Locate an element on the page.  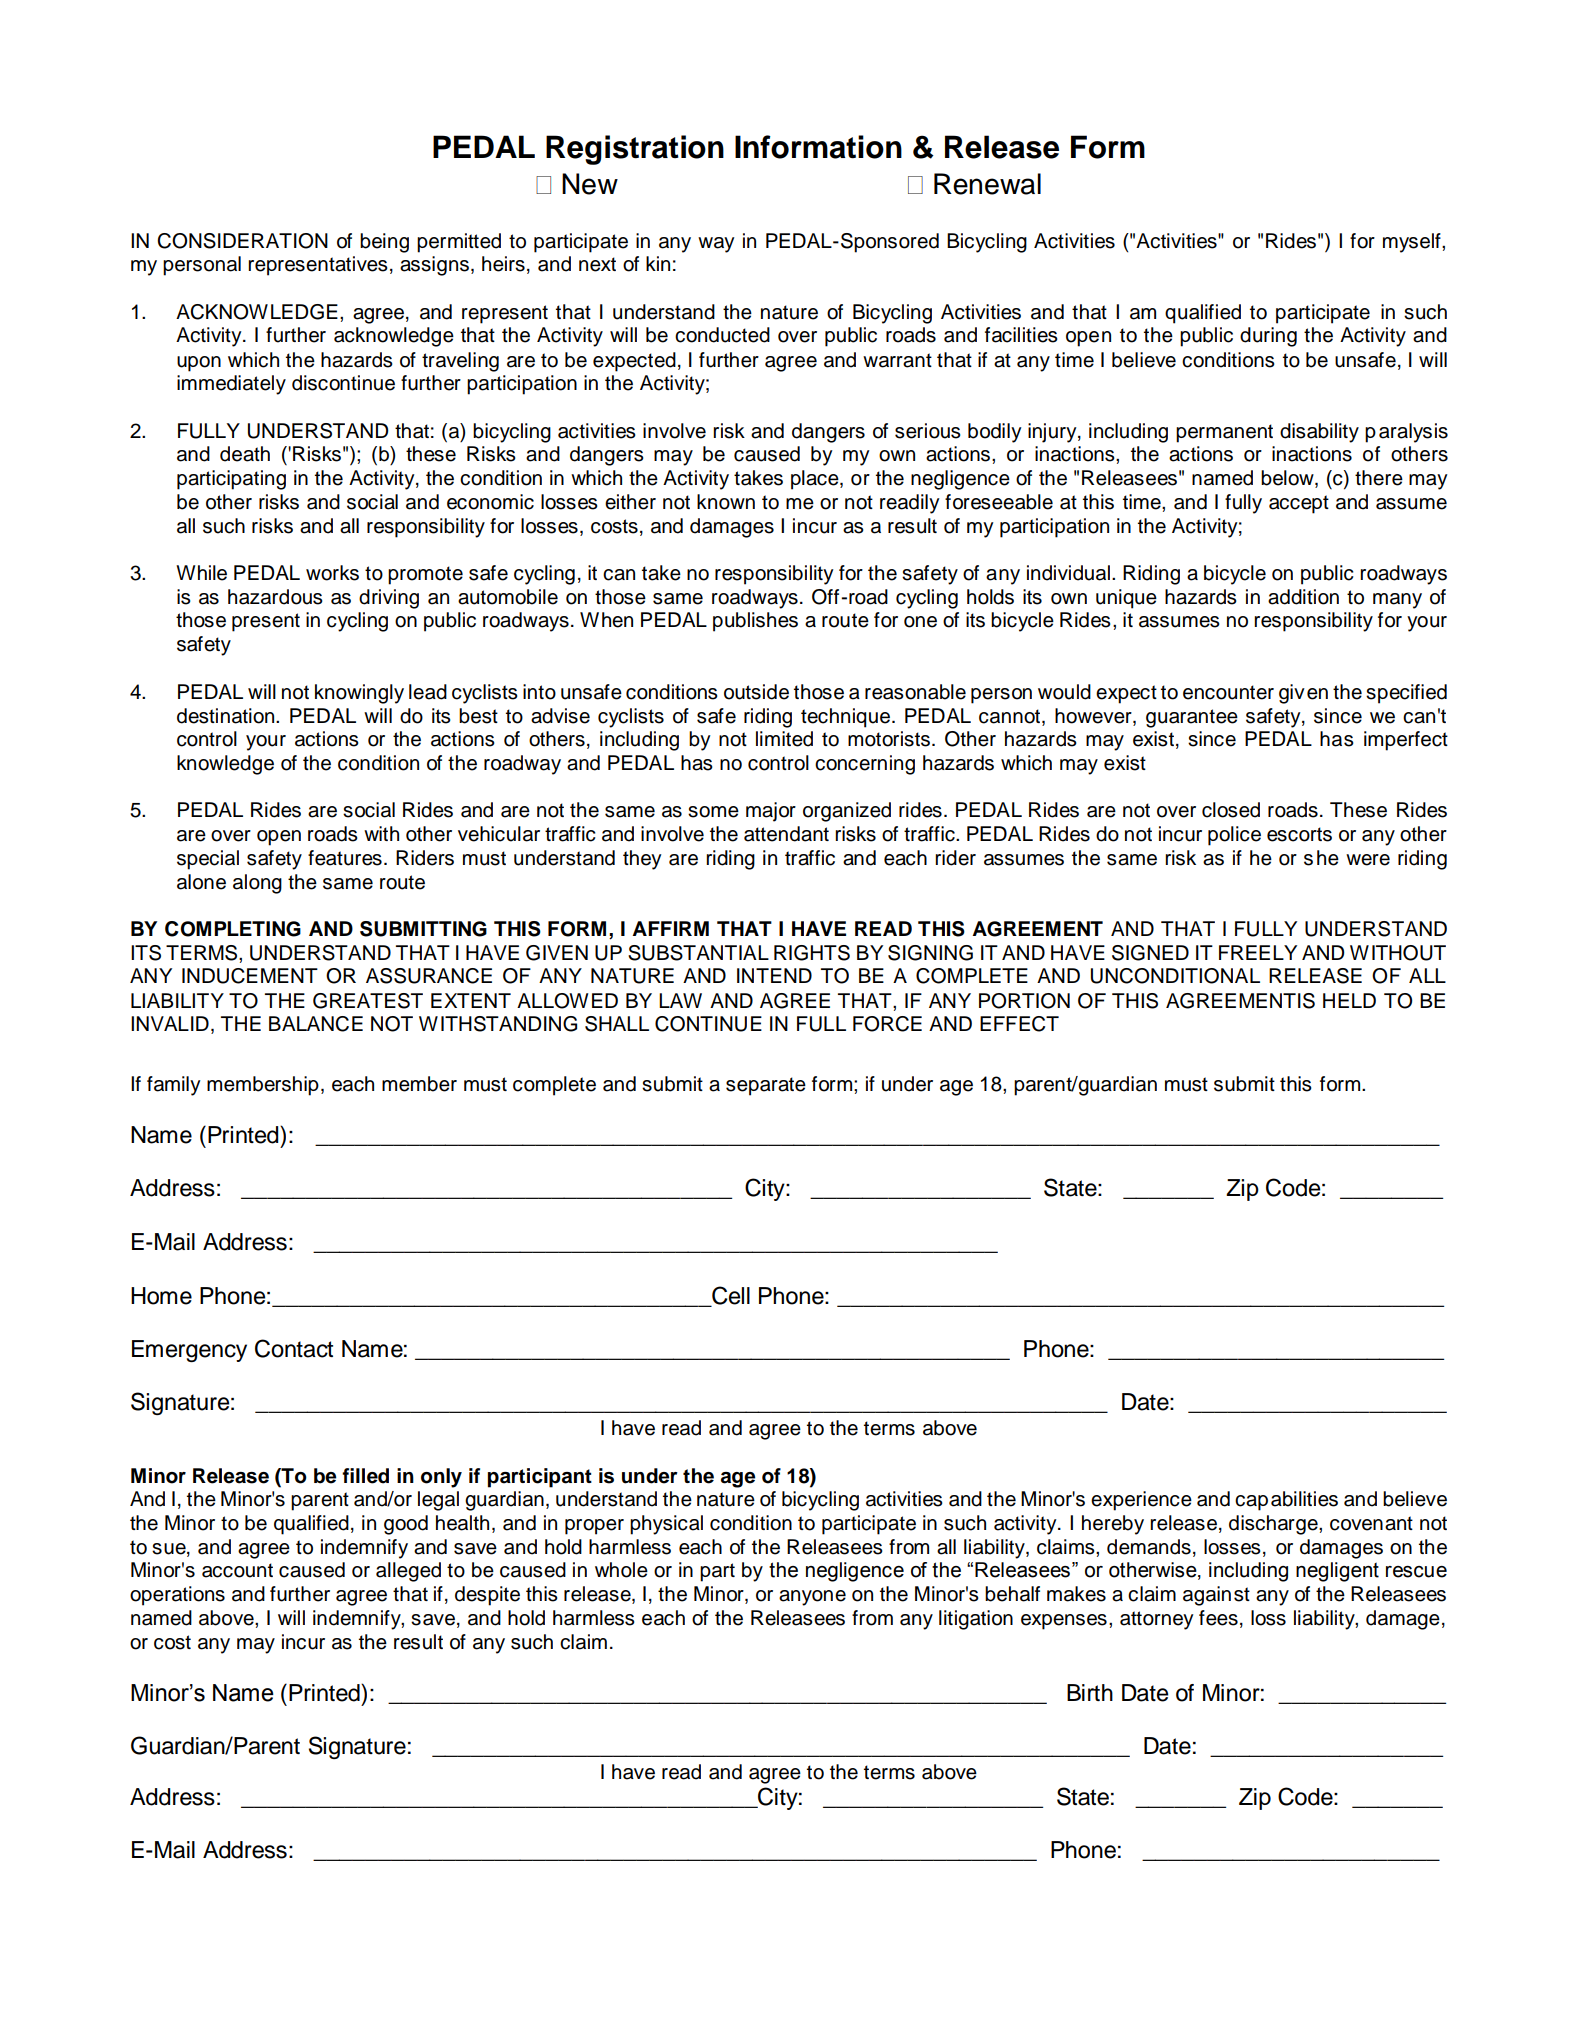
myself is located at coordinates (1413, 243).
